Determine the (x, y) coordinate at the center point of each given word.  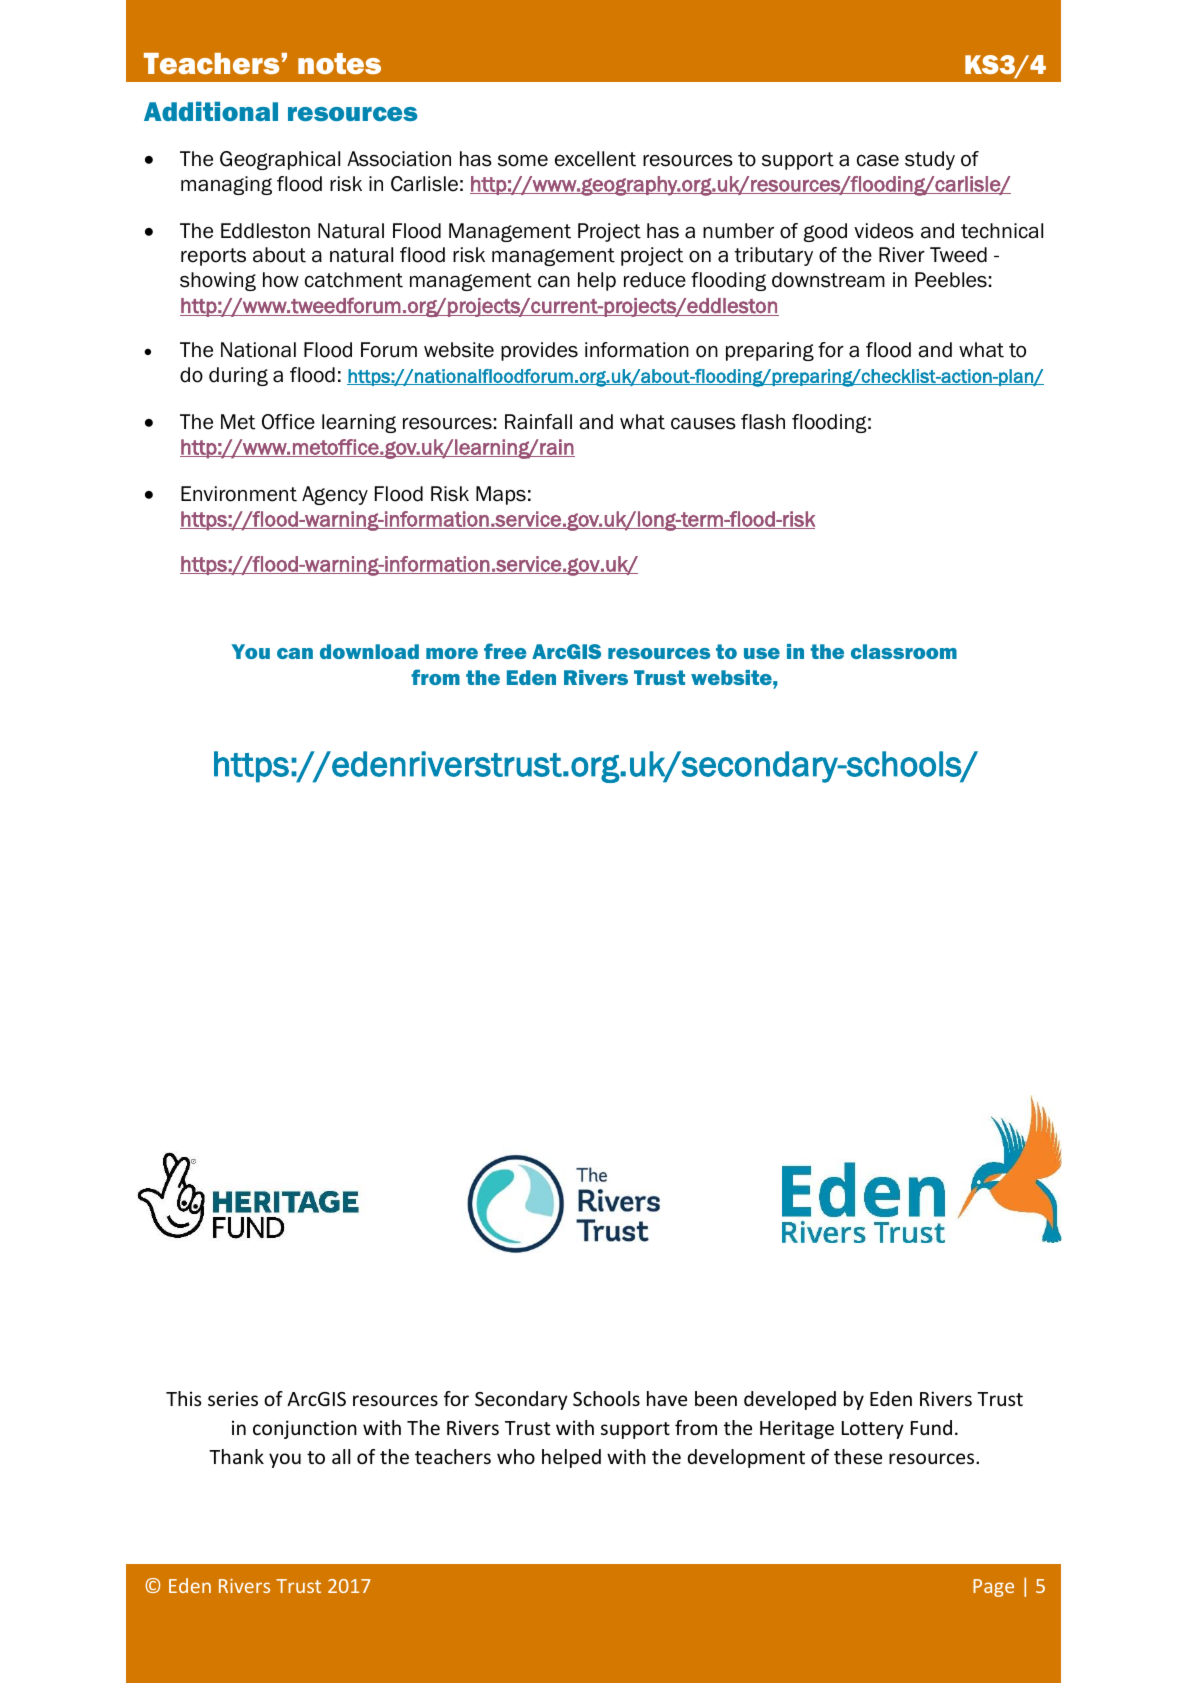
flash (763, 422)
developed (790, 1400)
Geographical (280, 160)
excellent (595, 159)
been (716, 1398)
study (930, 160)
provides (539, 351)
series (233, 1398)
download (369, 651)
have (667, 1398)
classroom (904, 651)
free (505, 651)
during (238, 376)
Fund (931, 1427)
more (452, 653)
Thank (236, 1456)
